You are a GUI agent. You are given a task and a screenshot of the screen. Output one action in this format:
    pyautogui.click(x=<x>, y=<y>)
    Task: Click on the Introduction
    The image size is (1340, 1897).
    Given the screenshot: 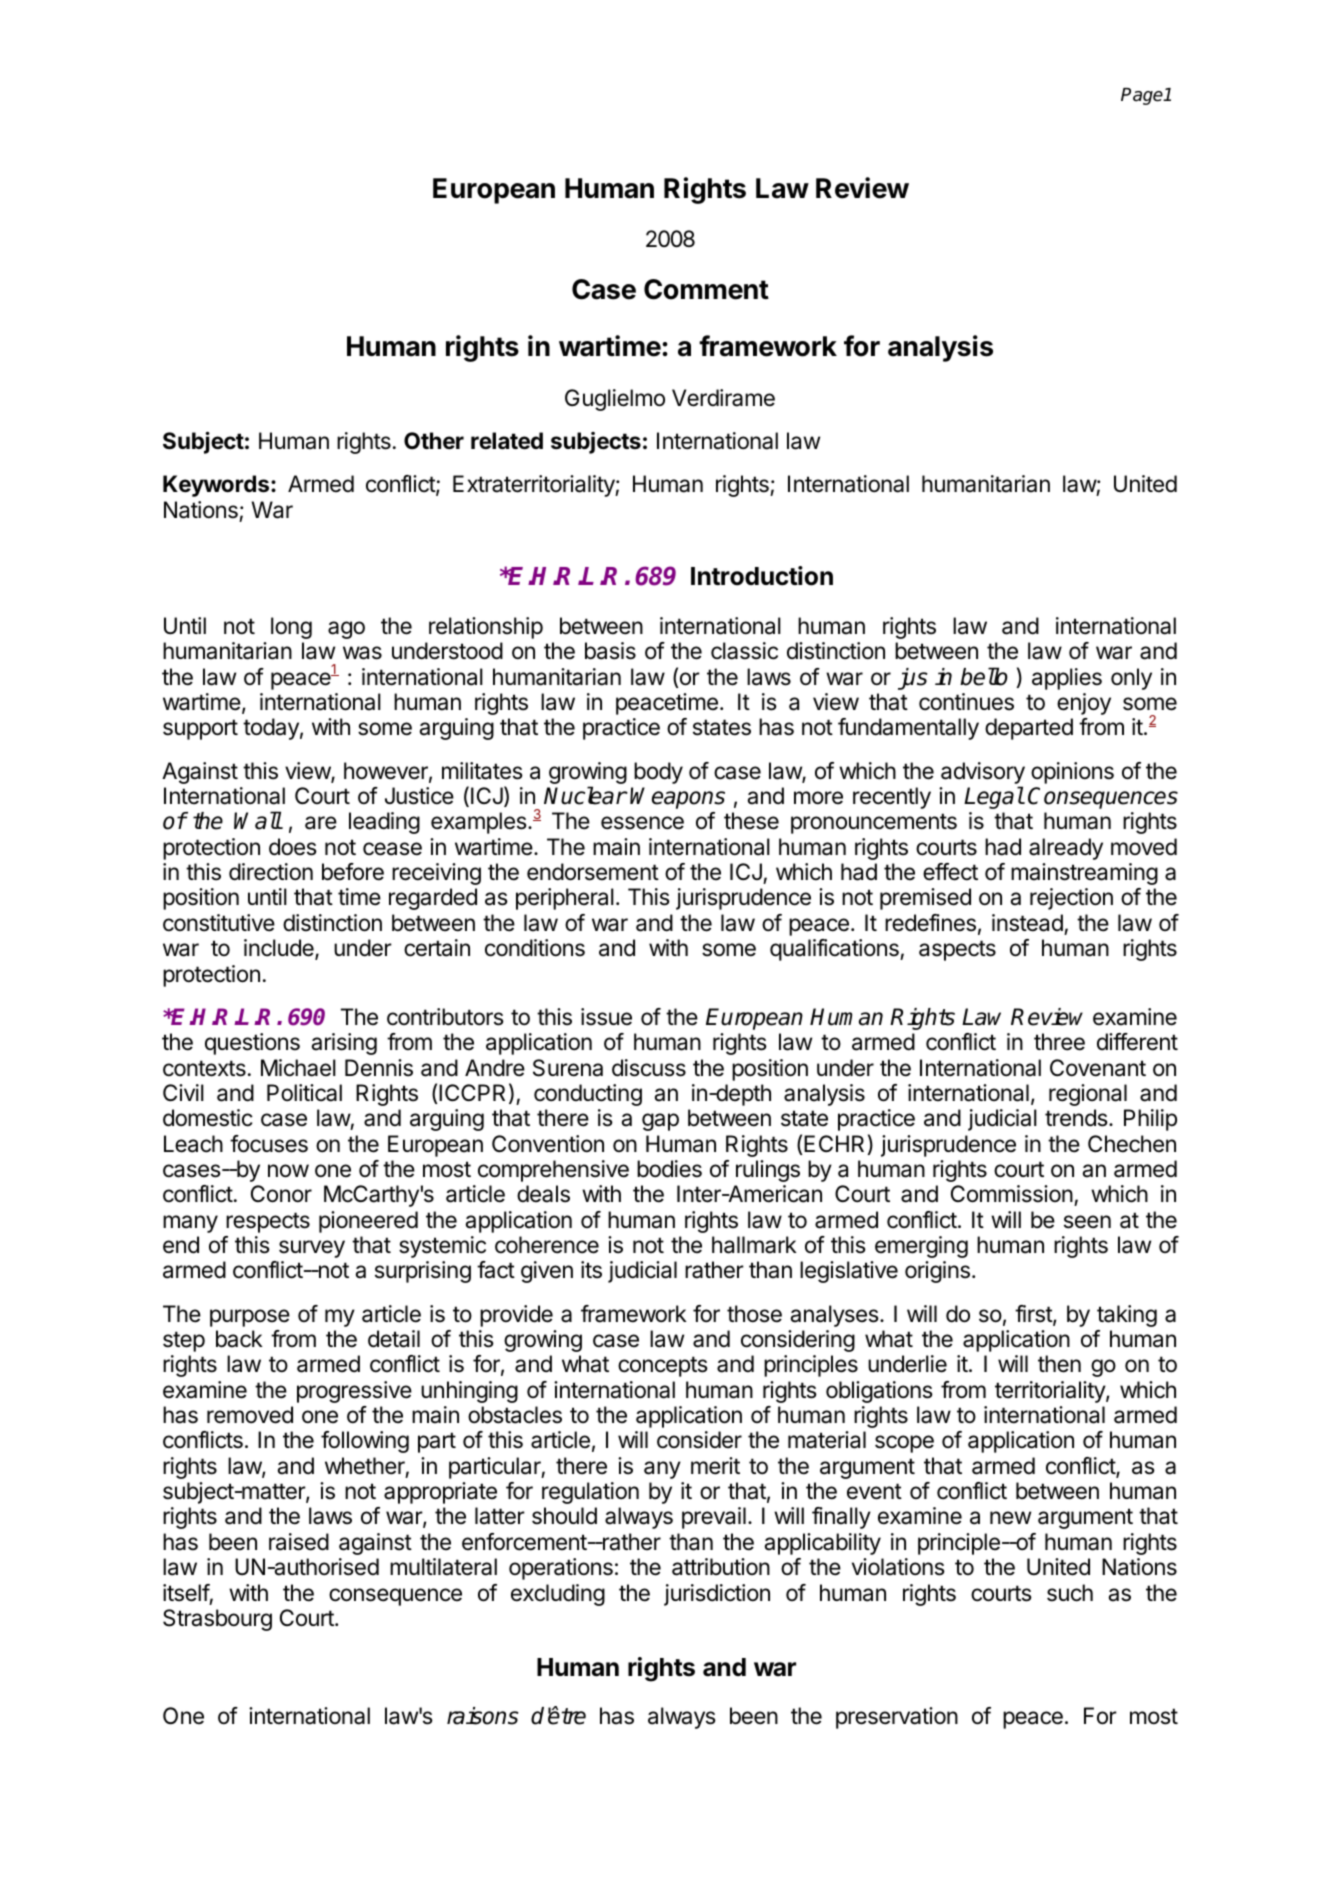 What is the action you would take?
    pyautogui.click(x=762, y=576)
